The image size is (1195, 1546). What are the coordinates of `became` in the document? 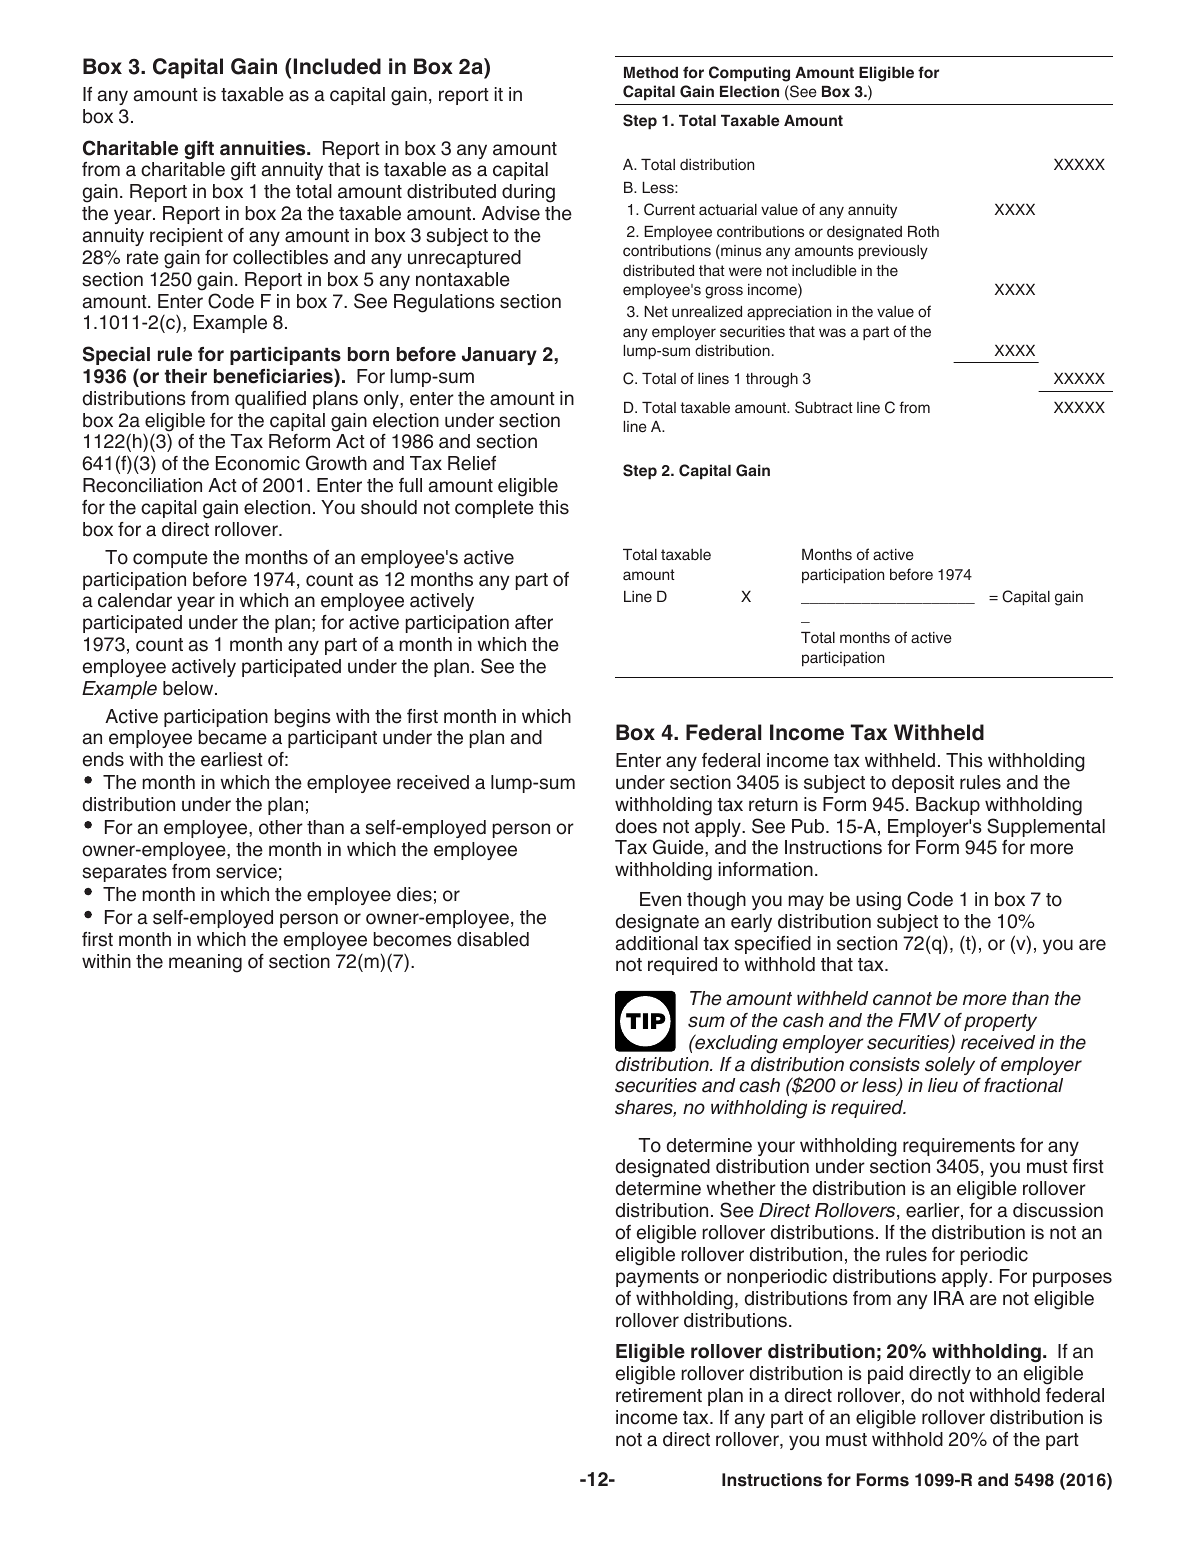 It's located at (232, 737).
